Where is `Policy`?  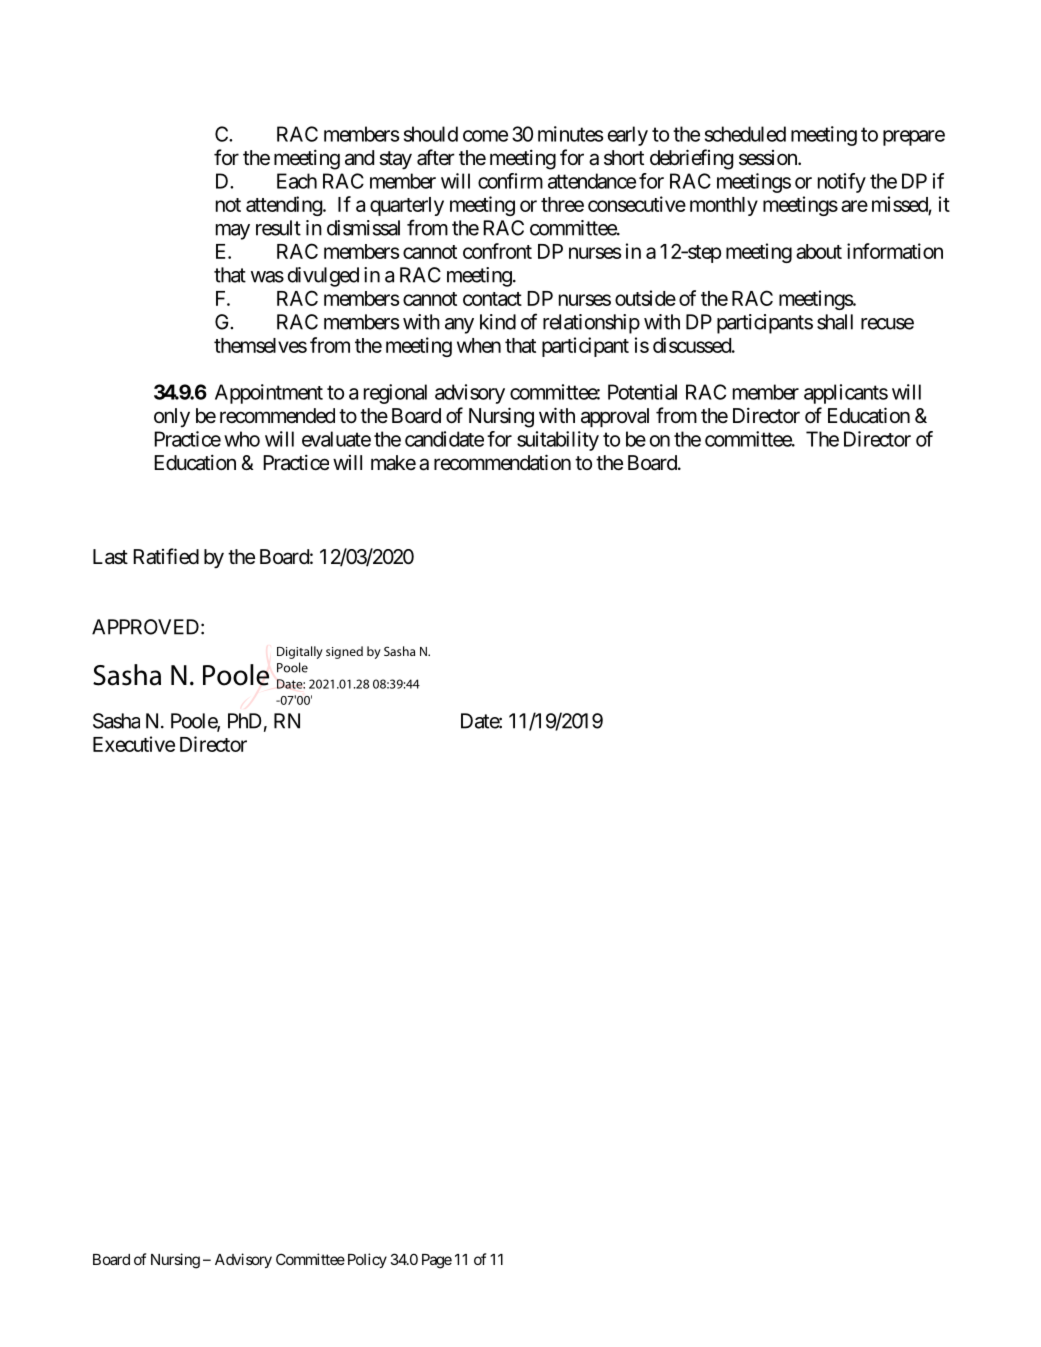
Policy is located at coordinates (367, 1260).
